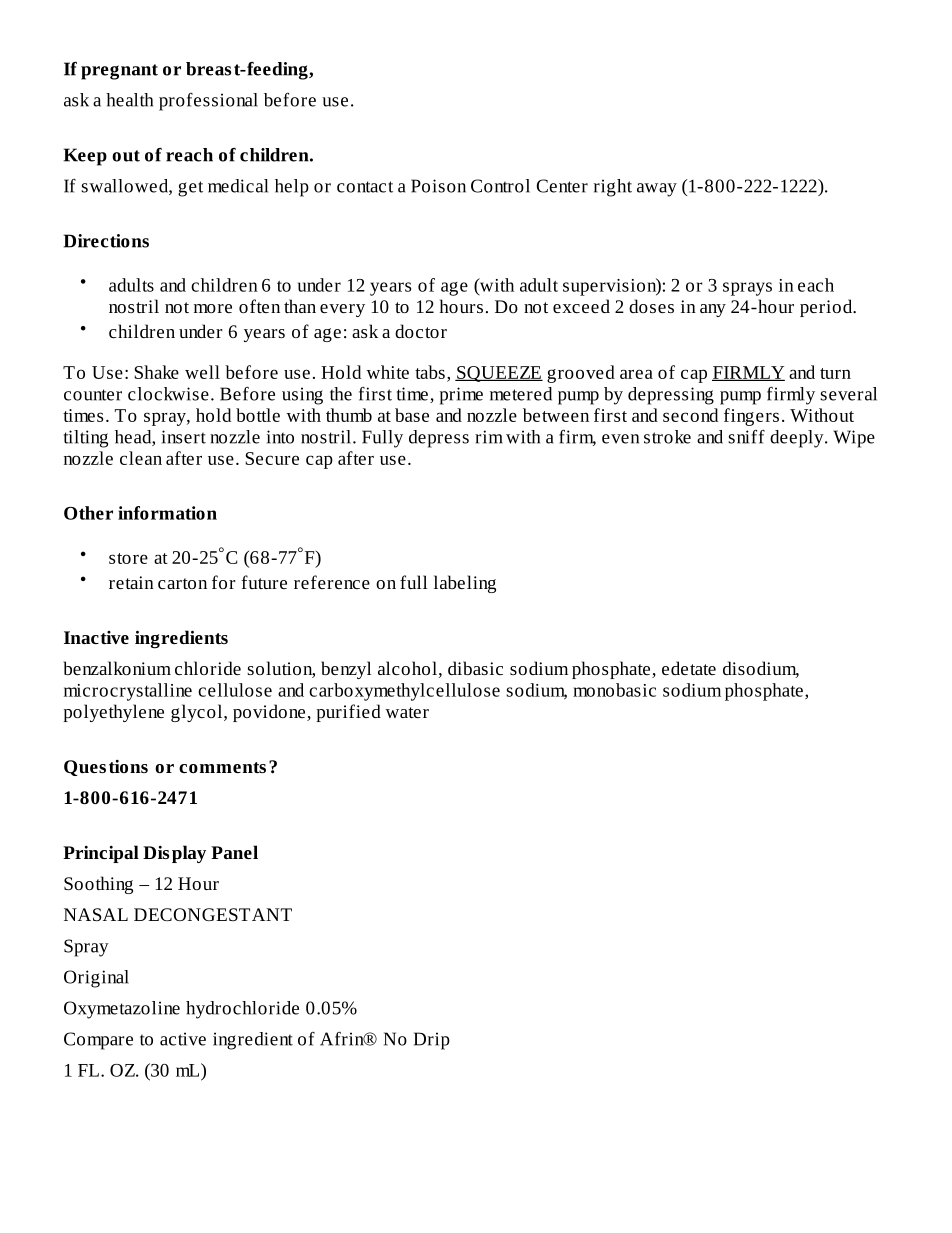 This screenshot has height=1233, width=952. Describe the element at coordinates (657, 190) in the screenshot. I see `away` at that location.
